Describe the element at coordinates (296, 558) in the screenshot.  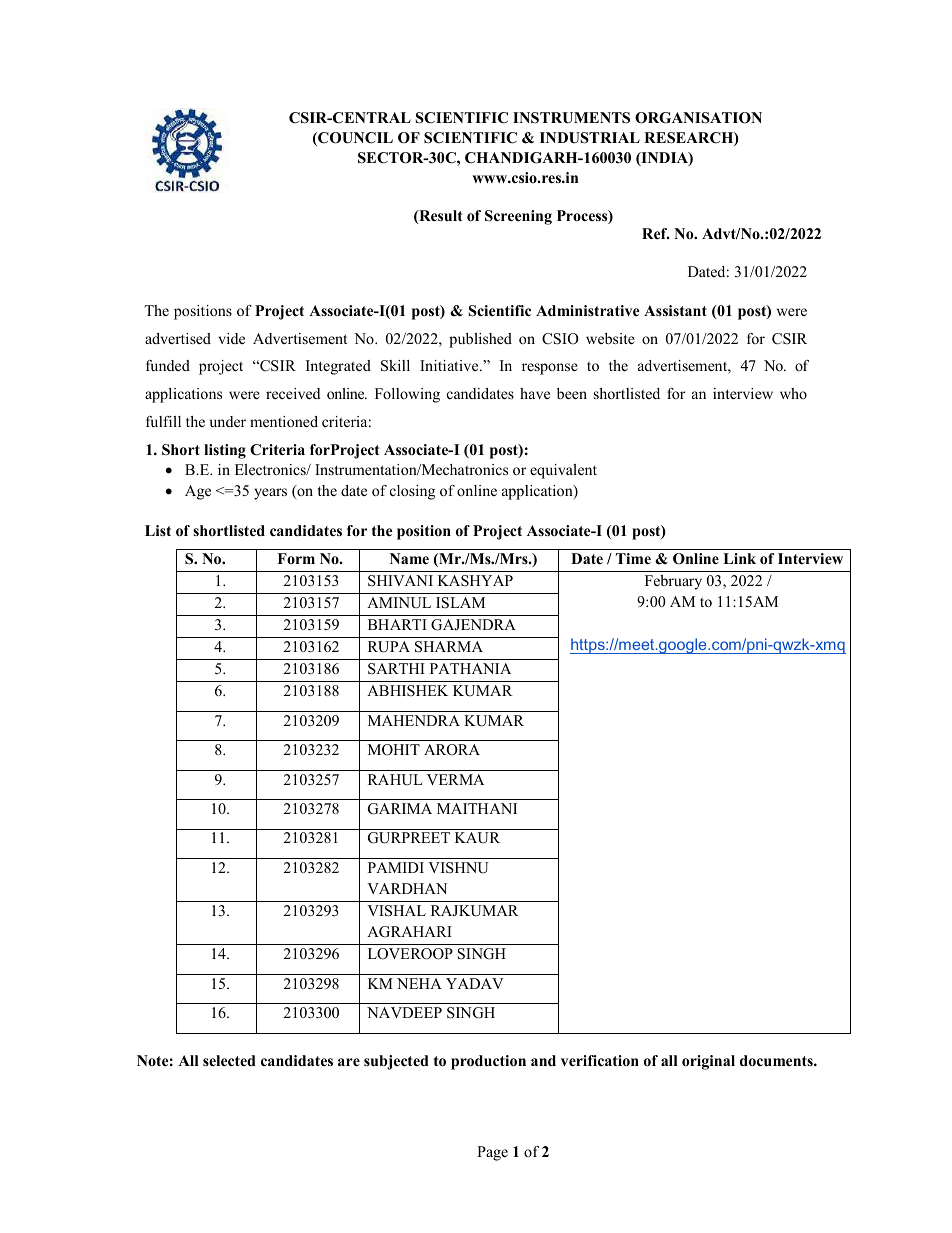
I see `Form` at that location.
